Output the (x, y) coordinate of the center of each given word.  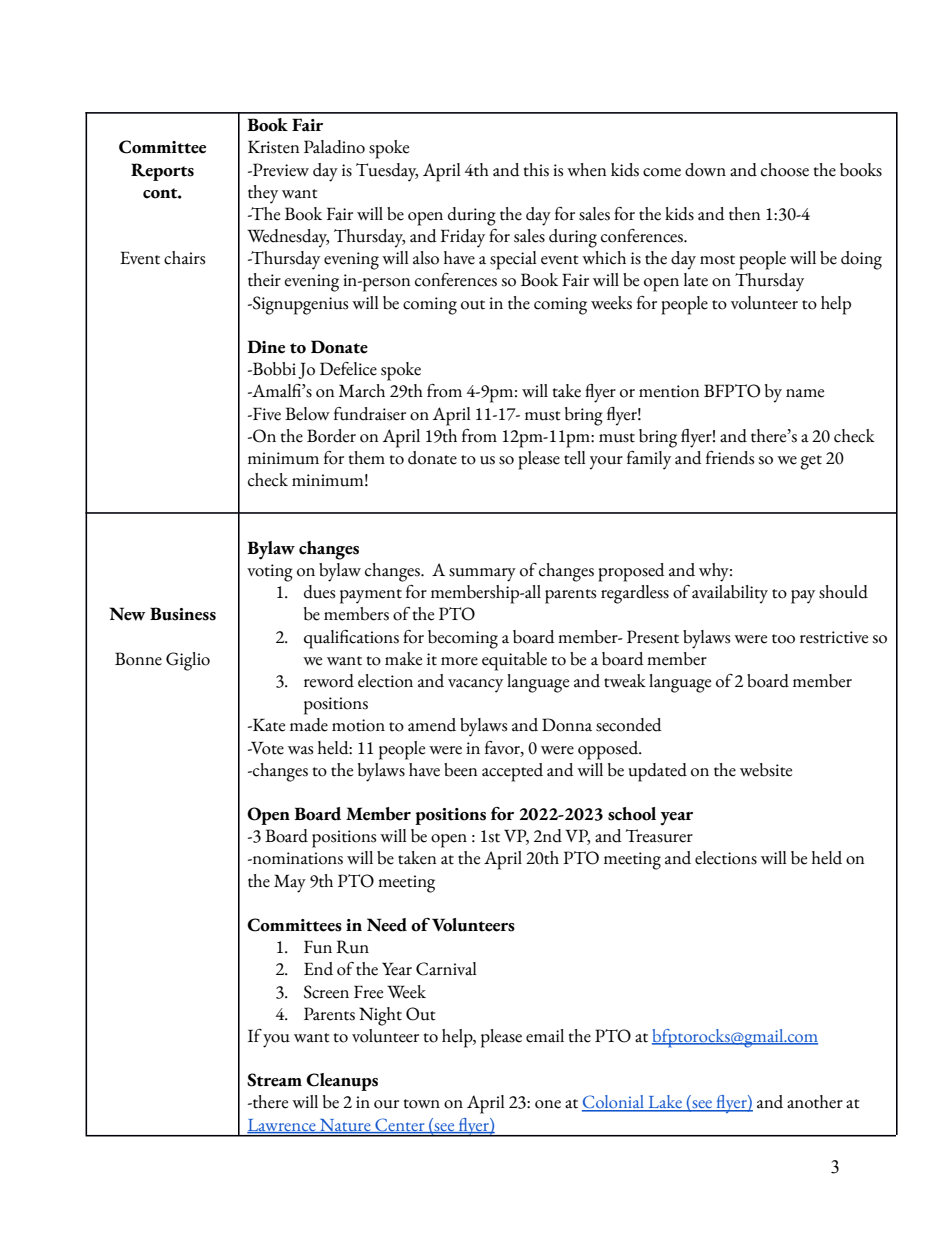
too (783, 639)
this (536, 170)
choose (785, 170)
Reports (162, 172)
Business (183, 614)
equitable (514, 661)
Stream (274, 1080)
